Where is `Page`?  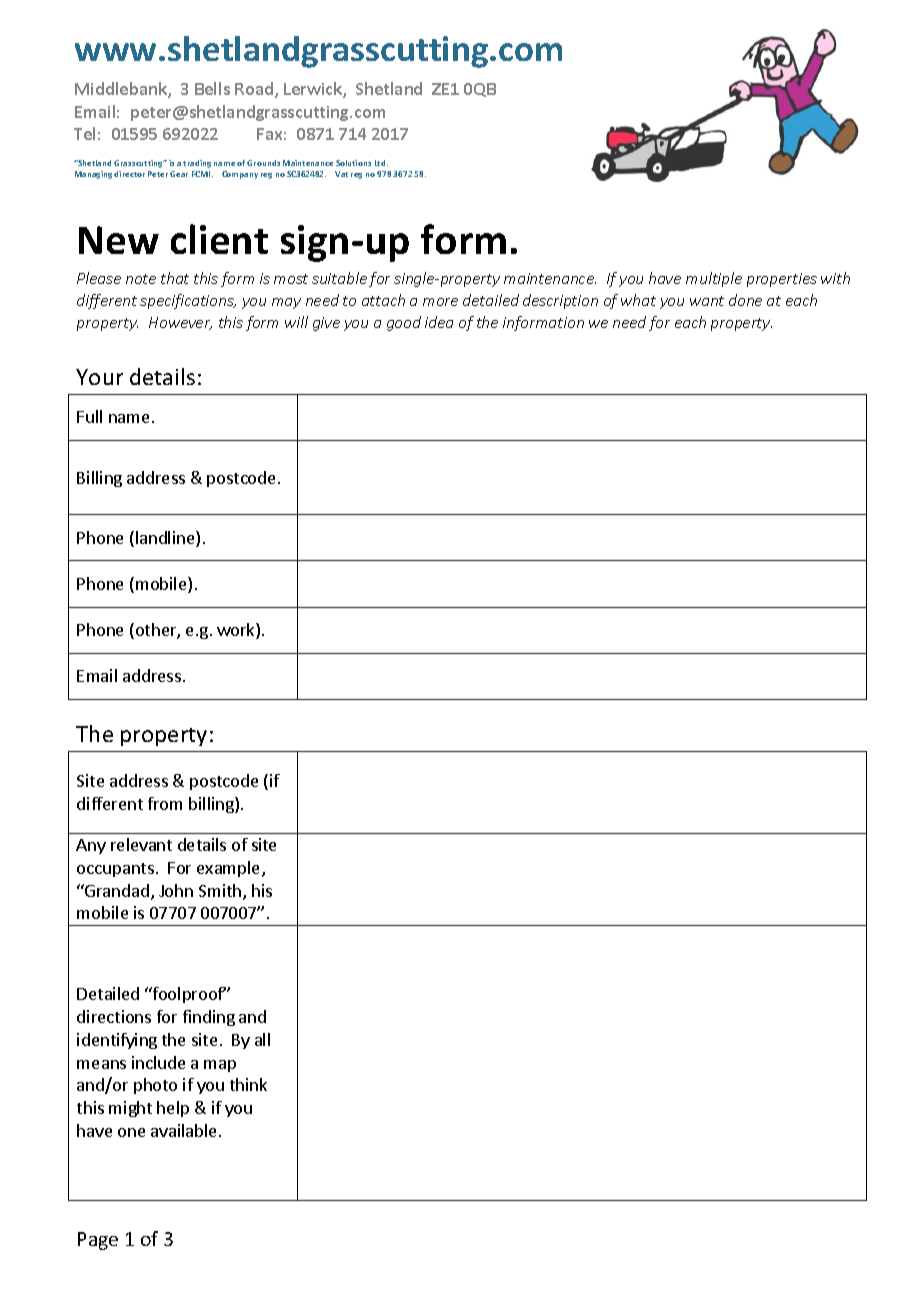
Page is located at coordinates (98, 1241).
